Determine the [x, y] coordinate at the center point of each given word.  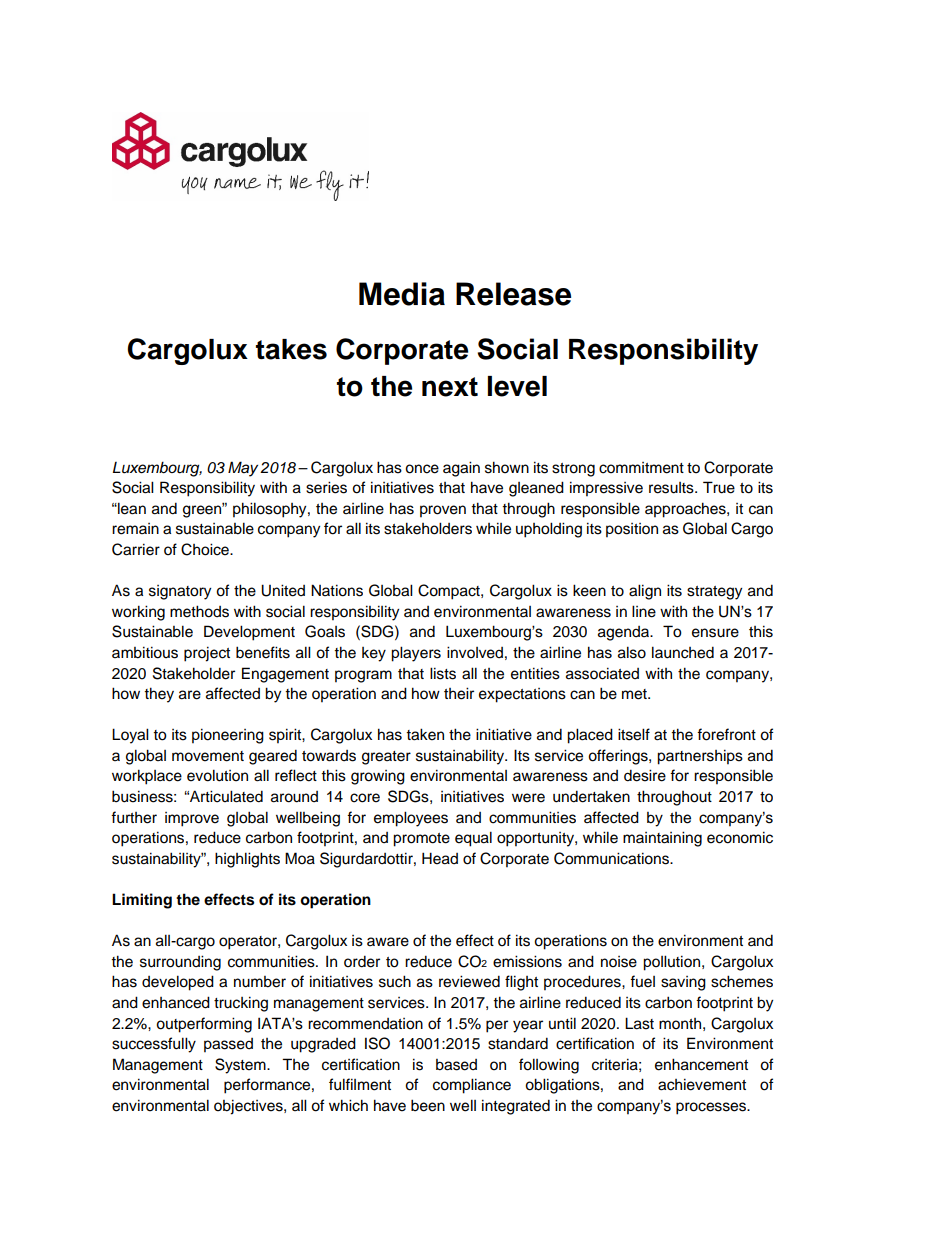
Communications [612, 858]
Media [402, 294]
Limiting [142, 901]
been [428, 1105]
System [241, 1066]
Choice [206, 549]
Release [513, 294]
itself [634, 734]
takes [291, 349]
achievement [702, 1084]
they [159, 695]
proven [443, 511]
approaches [686, 510]
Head [440, 858]
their [459, 693]
